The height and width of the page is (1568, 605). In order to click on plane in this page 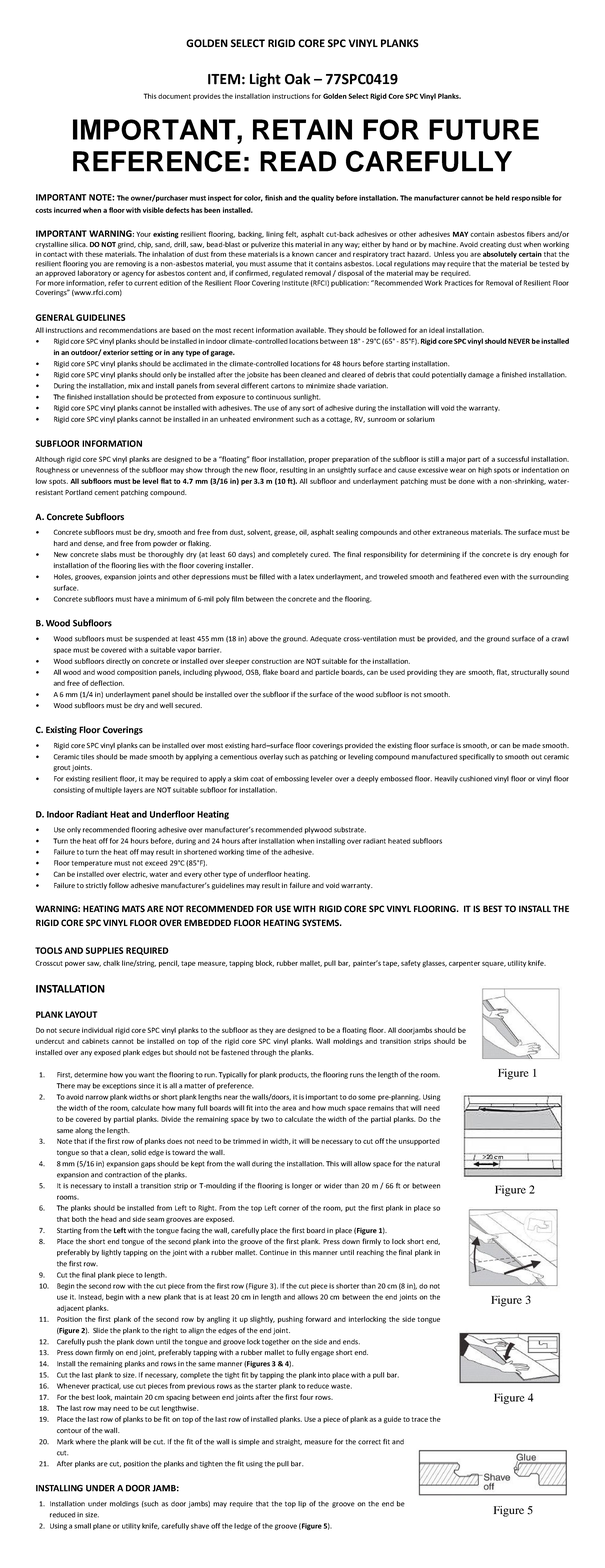, I will do `click(102, 1526)`.
